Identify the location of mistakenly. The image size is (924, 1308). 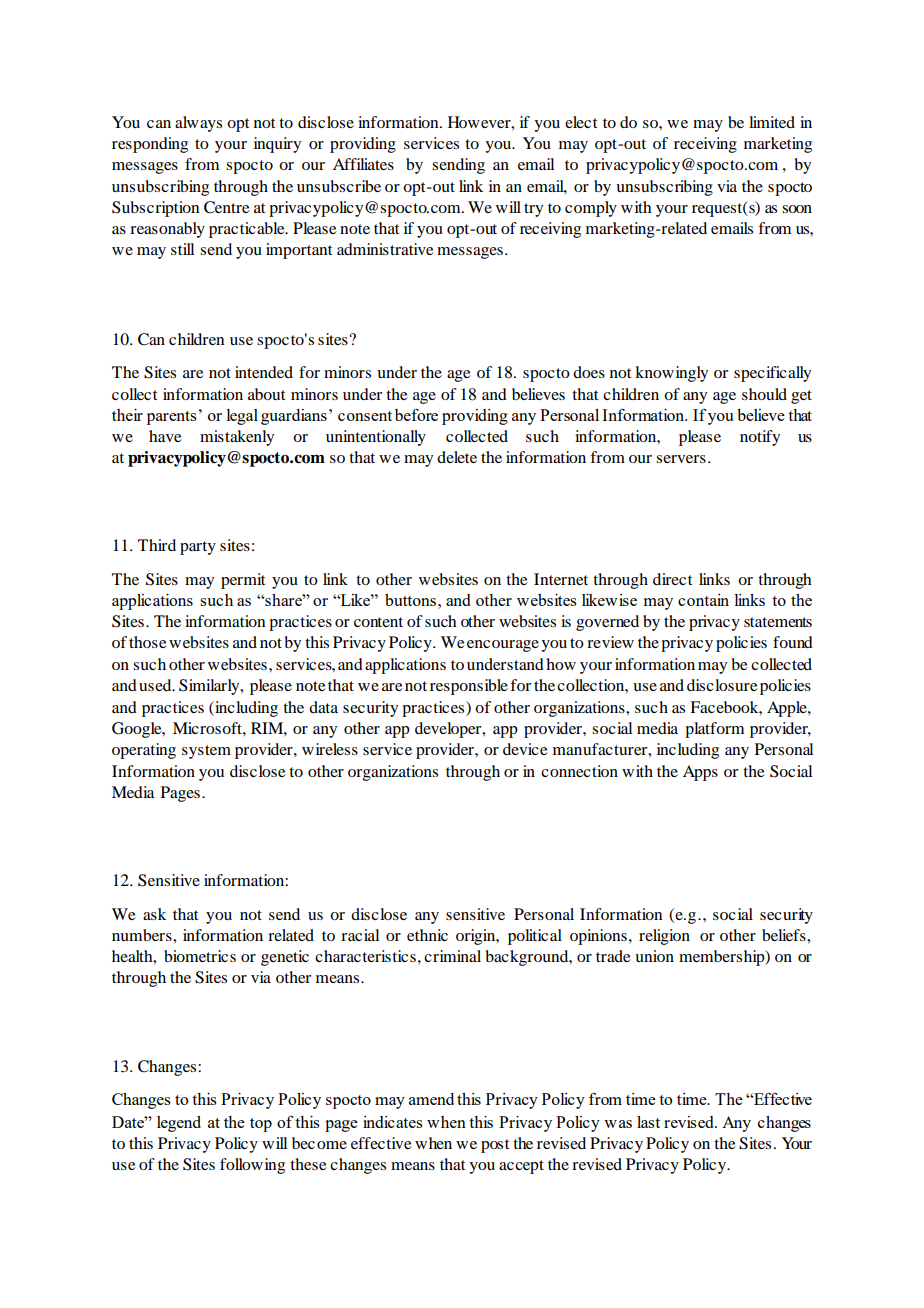
(237, 438).
